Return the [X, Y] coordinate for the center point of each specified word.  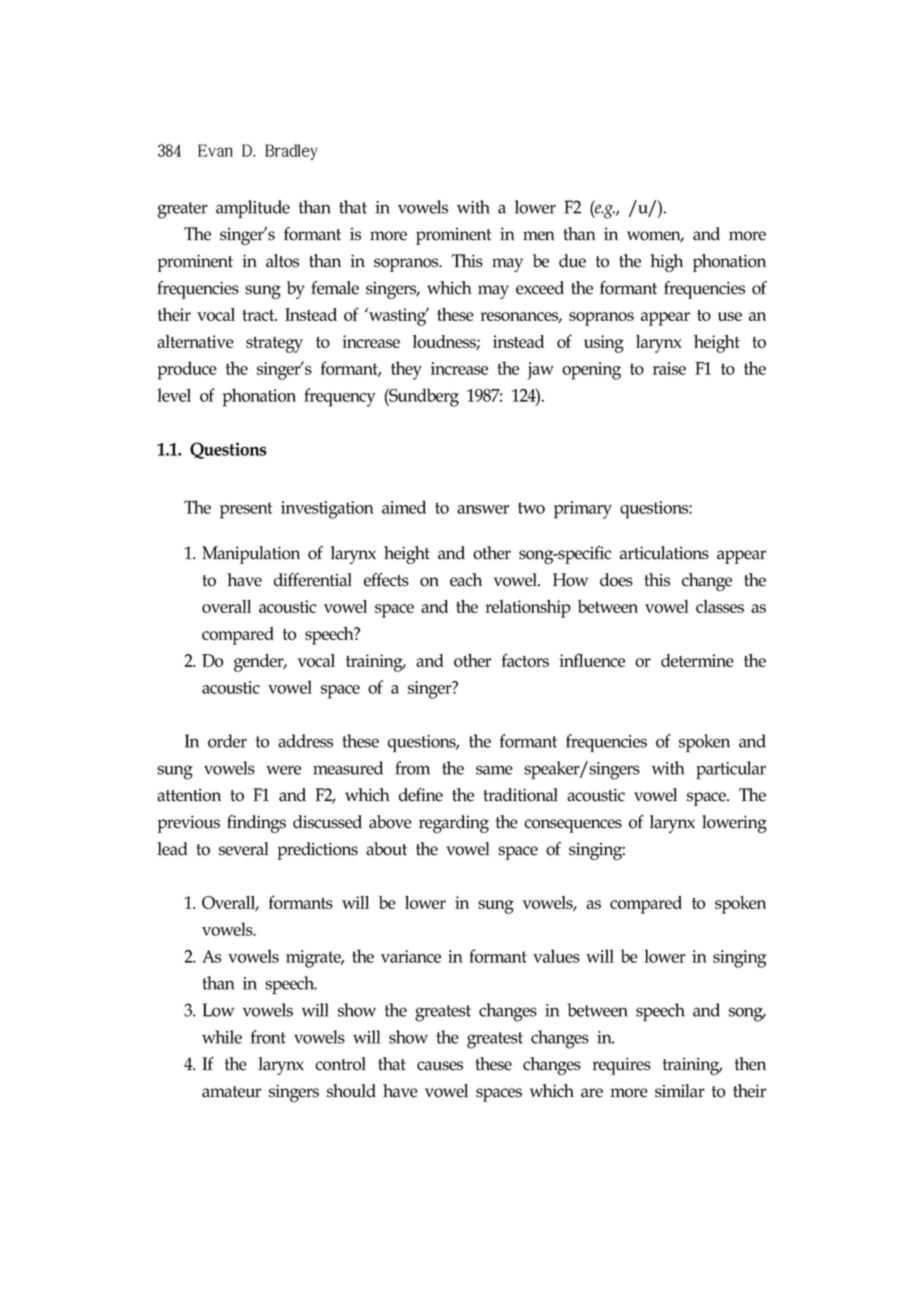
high [666, 263]
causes [440, 1066]
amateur [231, 1092]
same [494, 770]
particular [731, 770]
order [227, 741]
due [572, 261]
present [246, 510]
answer [483, 509]
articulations [664, 553]
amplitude [253, 209]
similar [680, 1091]
